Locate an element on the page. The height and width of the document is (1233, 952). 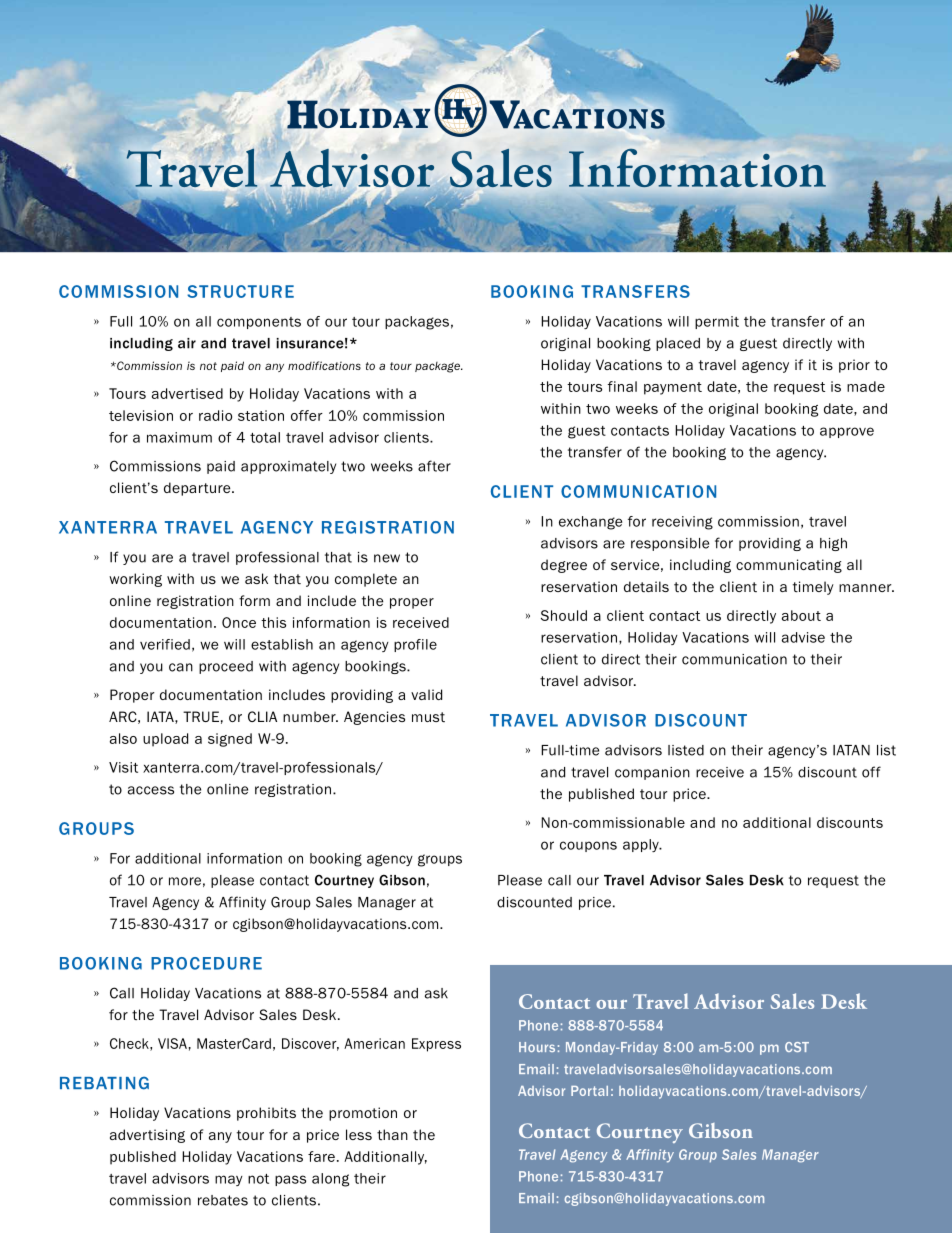
companion is located at coordinates (652, 773).
